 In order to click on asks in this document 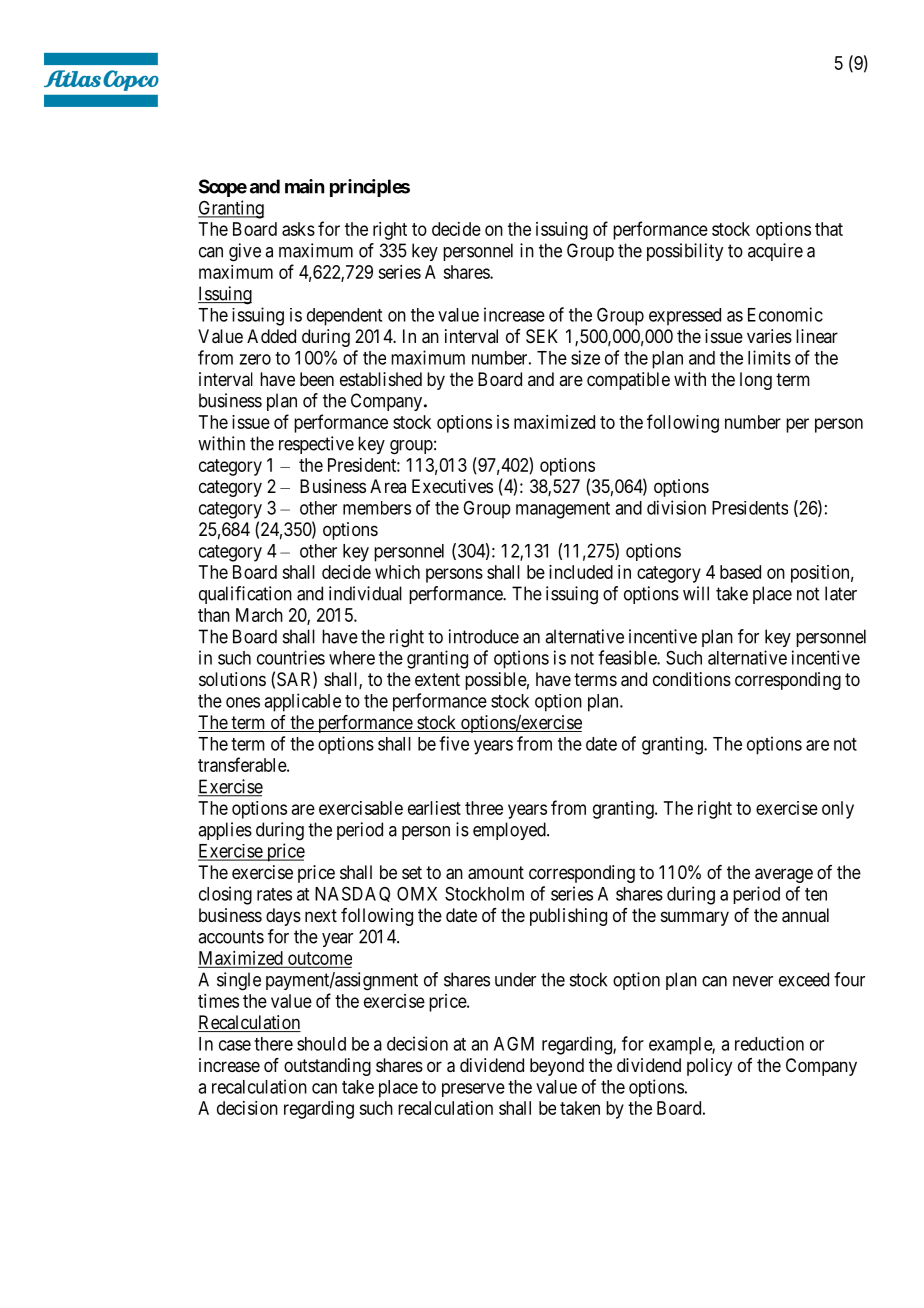, I will do `click(298, 229)`.
